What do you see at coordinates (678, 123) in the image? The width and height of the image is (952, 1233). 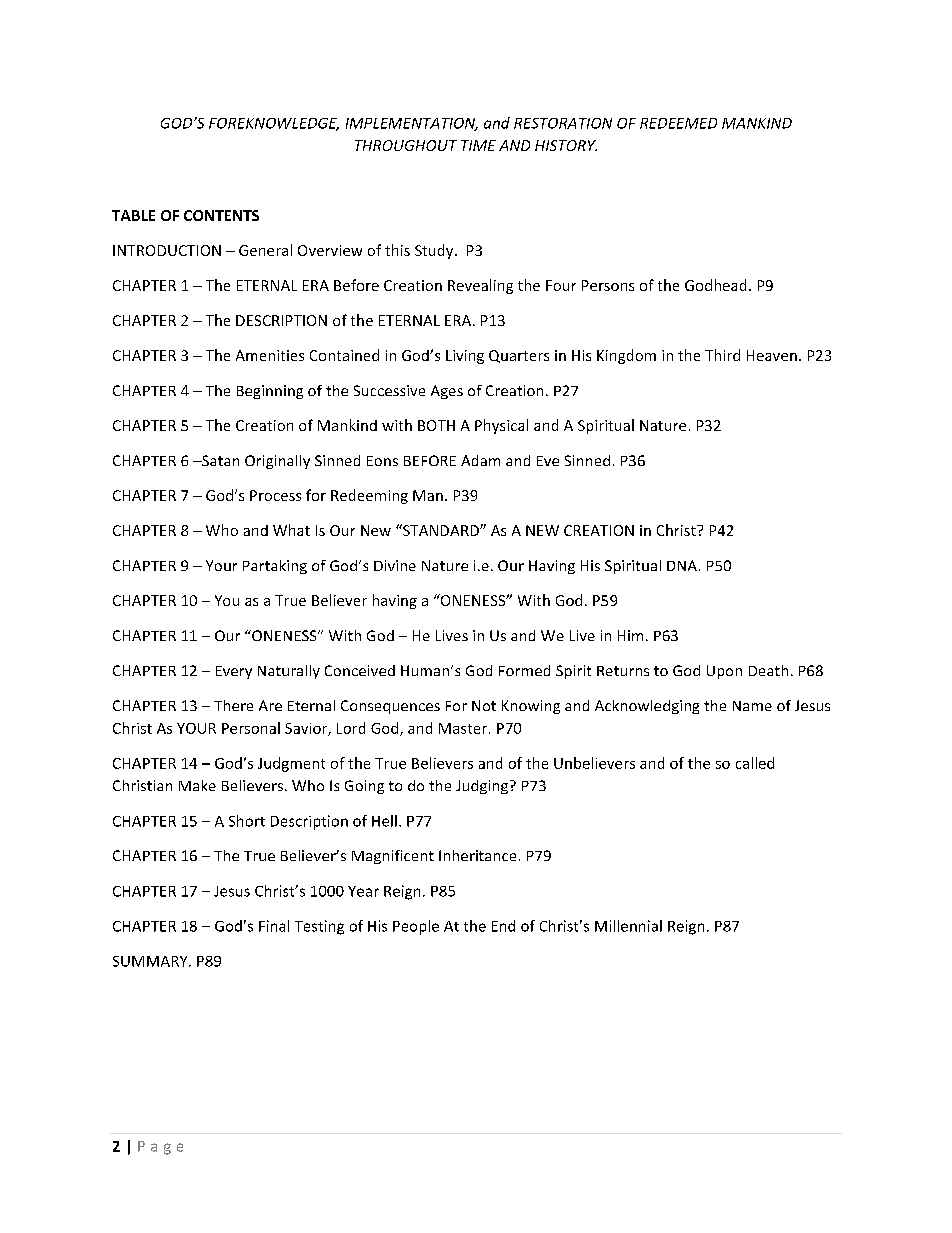 I see `REDEEMED` at bounding box center [678, 123].
